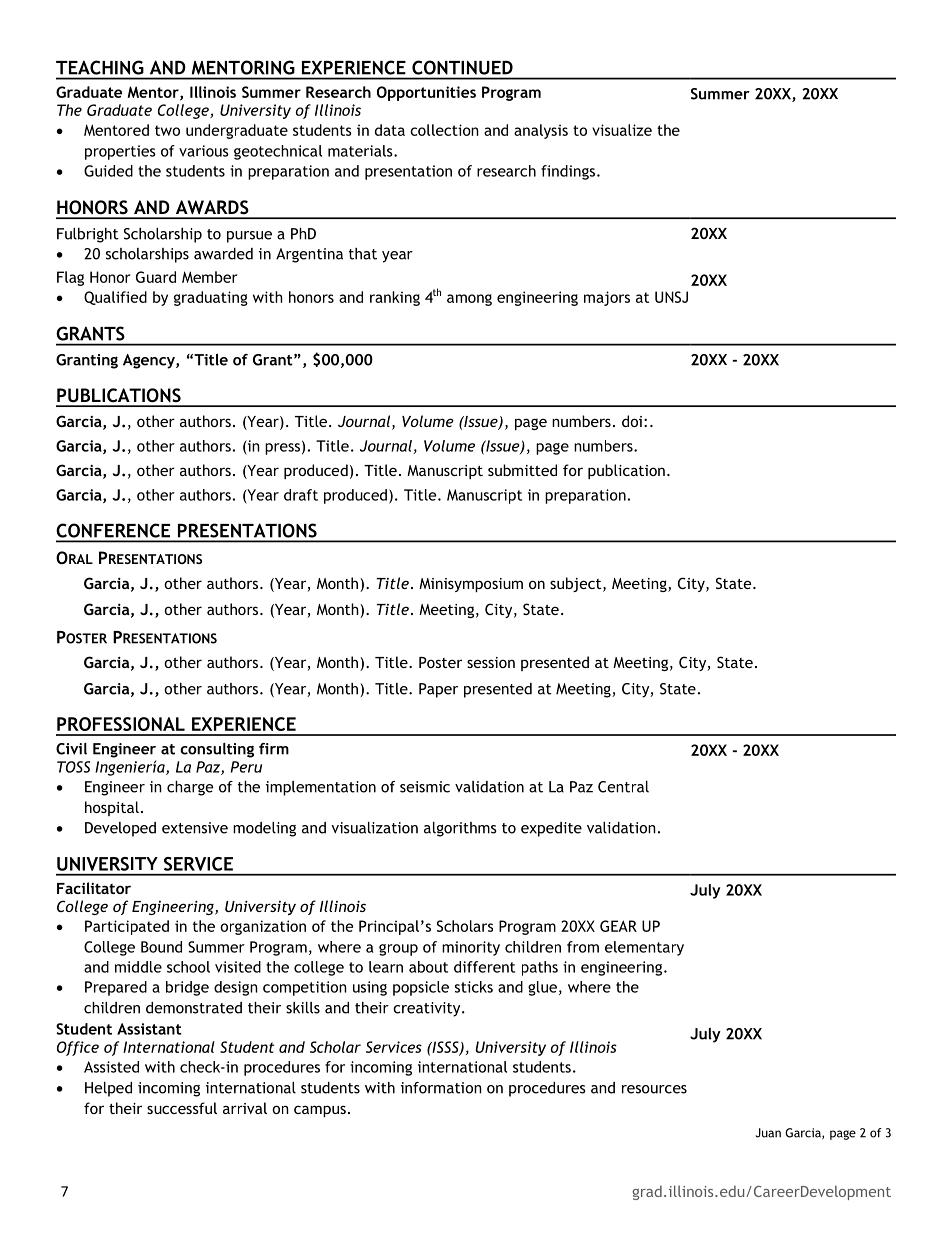 The height and width of the screenshot is (1233, 952). What do you see at coordinates (577, 584) in the screenshot?
I see `subject` at bounding box center [577, 584].
